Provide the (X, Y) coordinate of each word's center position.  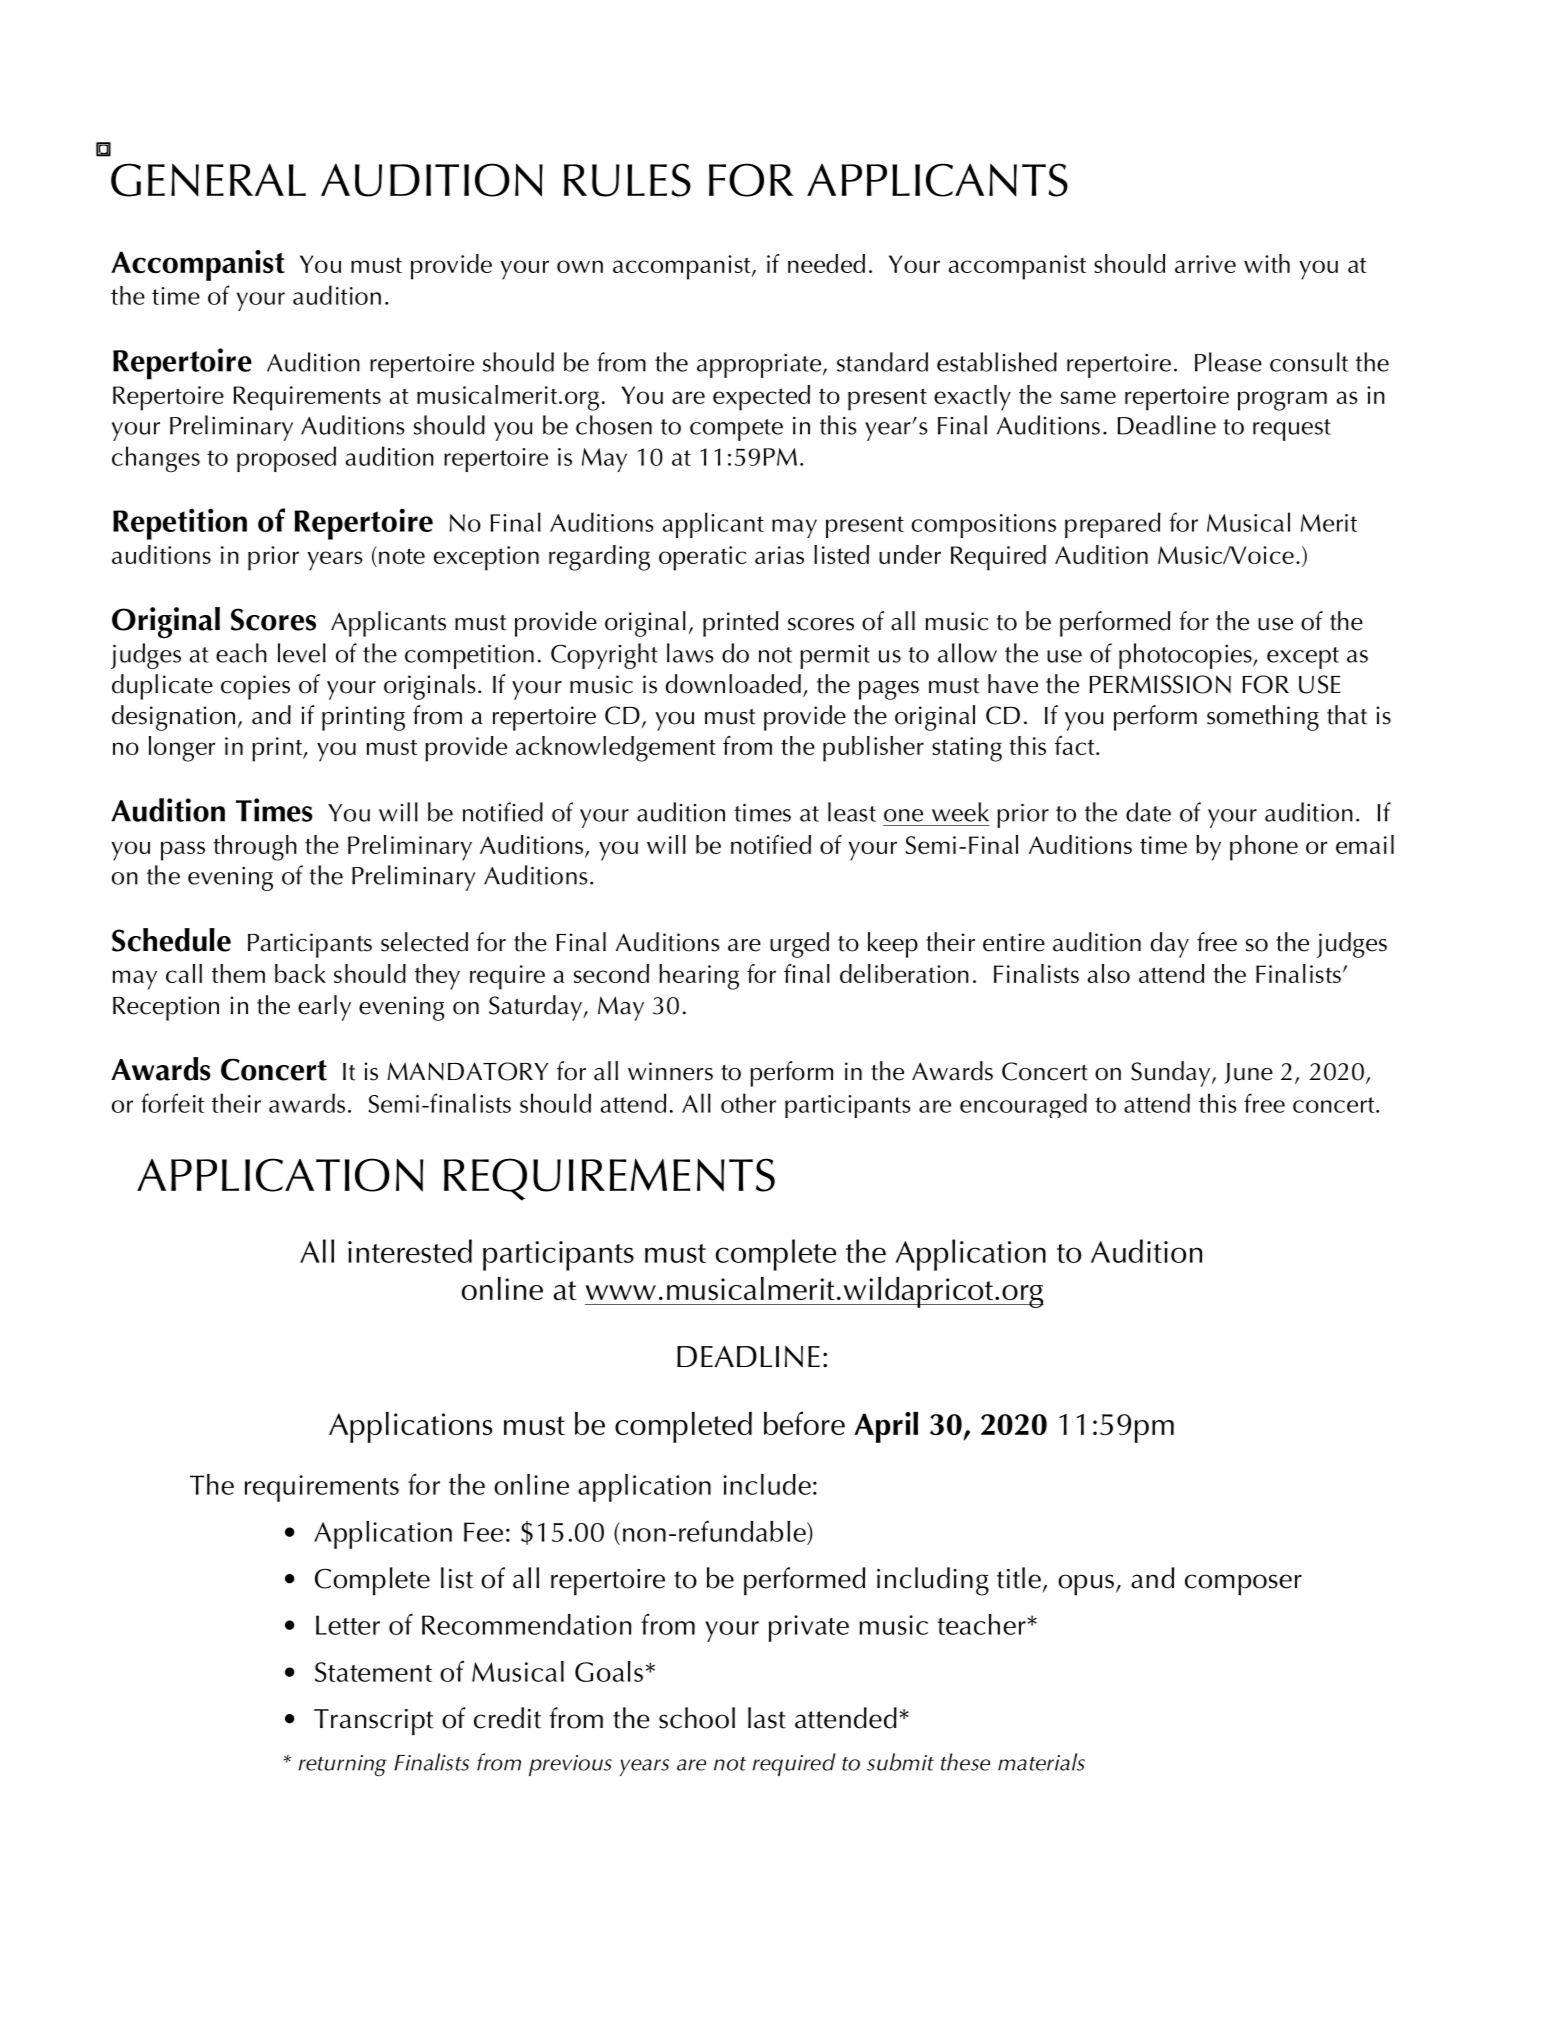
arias (779, 555)
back (300, 973)
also (1109, 973)
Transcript (374, 1722)
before (804, 1423)
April (886, 1427)
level (302, 653)
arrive (1205, 264)
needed (826, 263)
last (767, 1718)
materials (1041, 1762)
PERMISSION (1160, 684)
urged (799, 945)
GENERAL (208, 180)
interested (410, 1251)
